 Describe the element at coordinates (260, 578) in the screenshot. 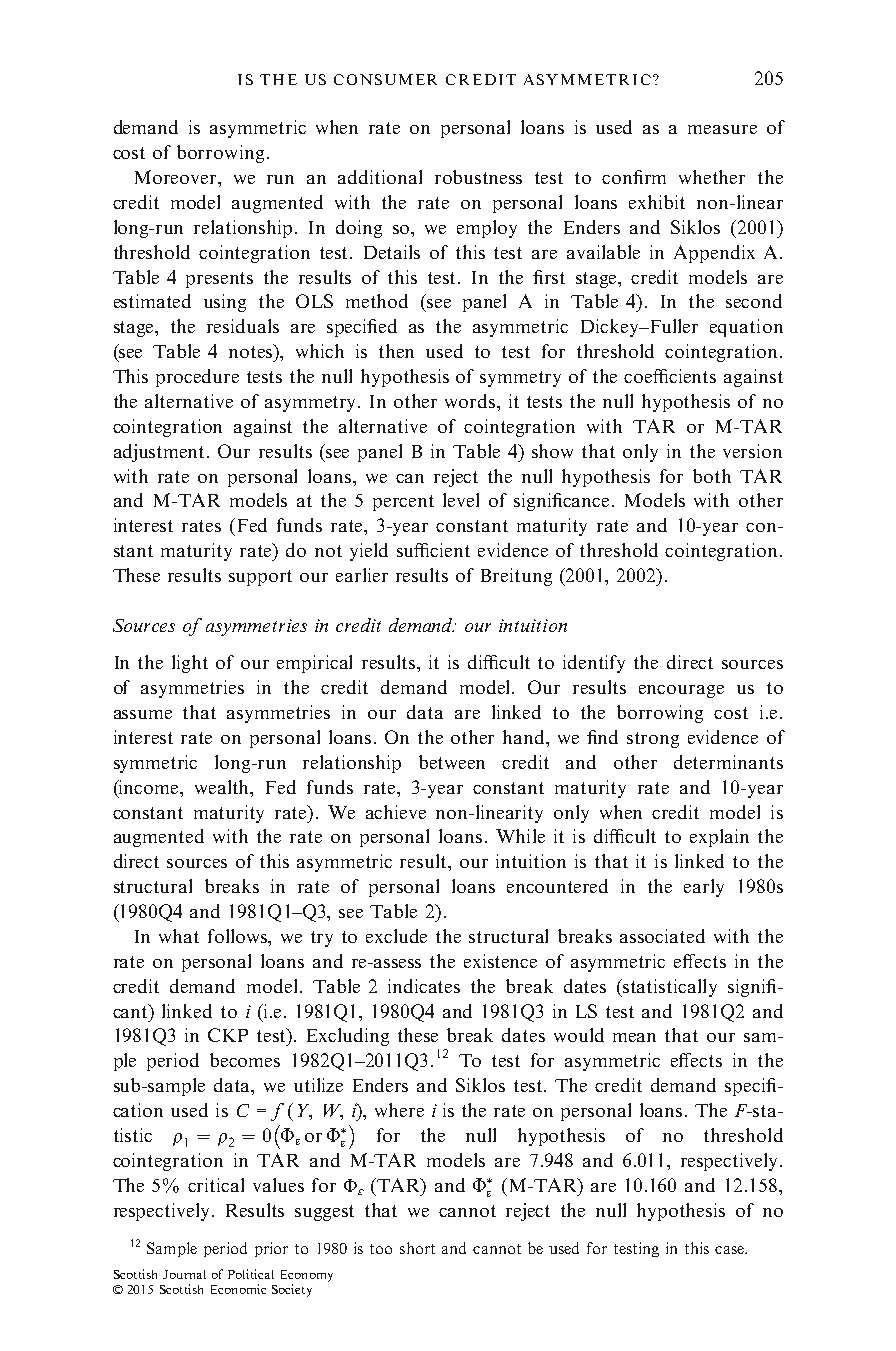

I see `support` at that location.
